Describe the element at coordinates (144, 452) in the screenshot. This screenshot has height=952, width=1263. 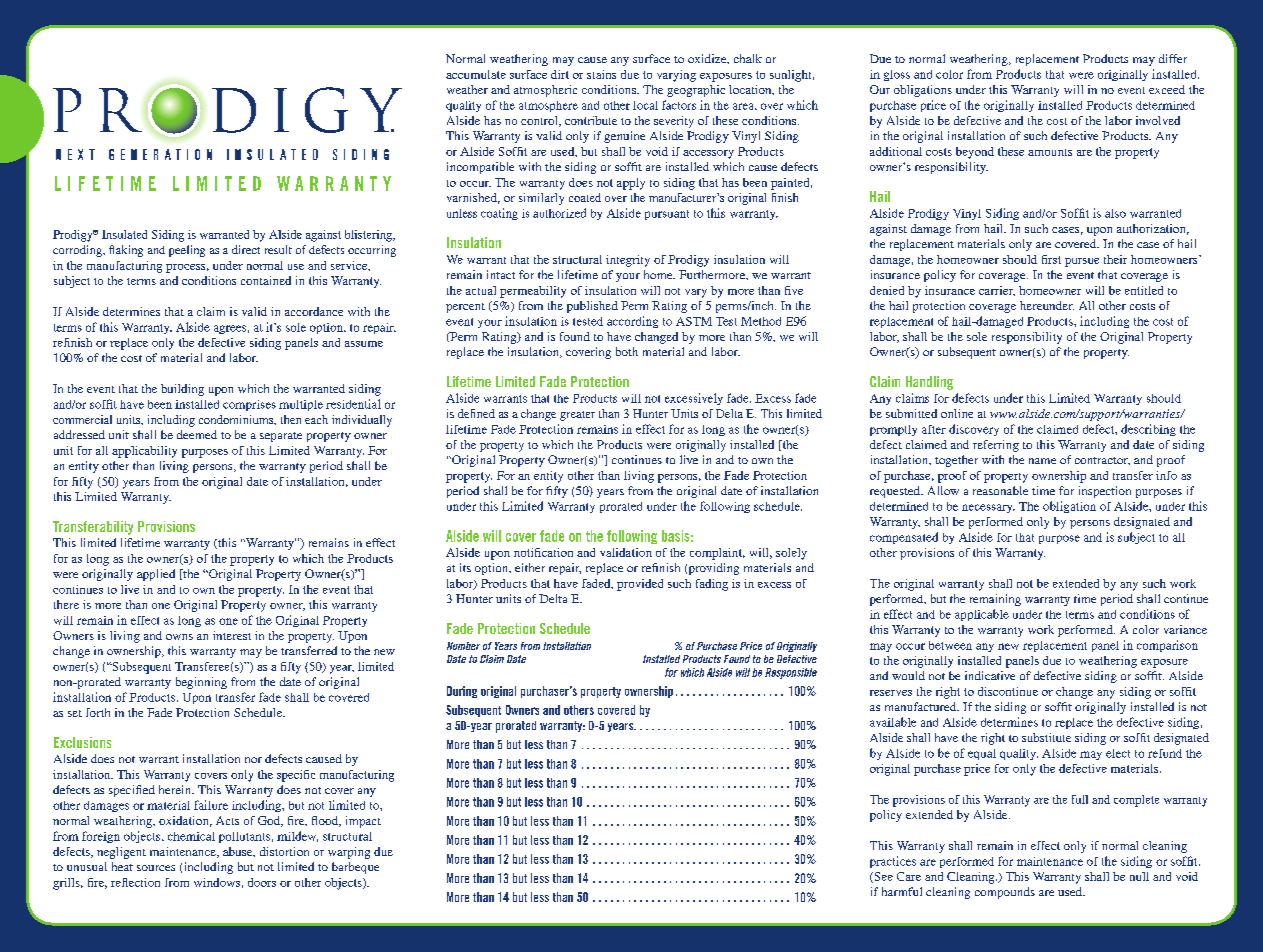
I see `applicability` at that location.
